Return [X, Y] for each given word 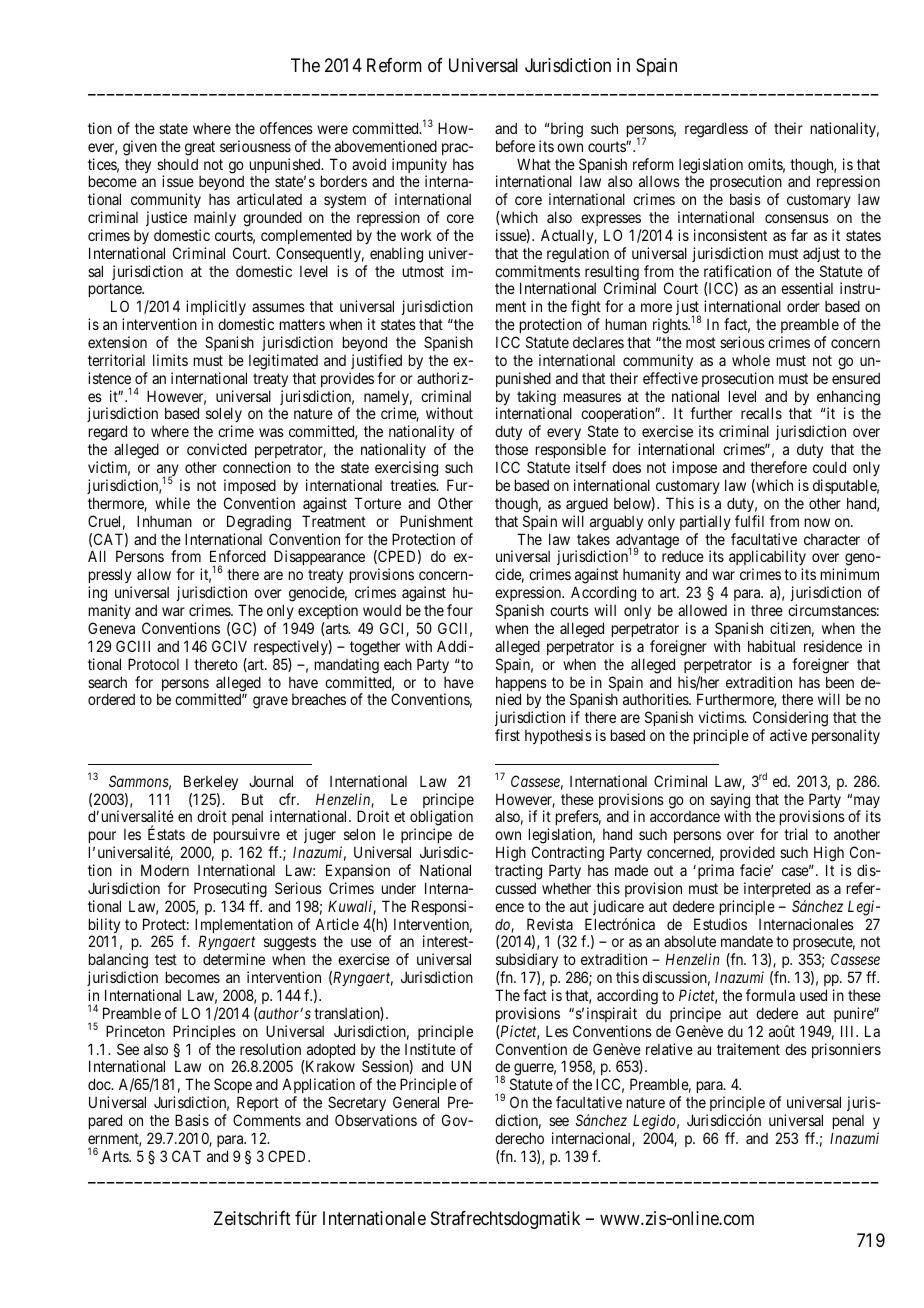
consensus [797, 218]
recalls [761, 413]
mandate [747, 941]
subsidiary [527, 962]
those [511, 449]
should [177, 164]
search [107, 682]
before [515, 146]
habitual [771, 646]
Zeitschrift [252, 1218]
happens [521, 685]
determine [234, 959]
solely [224, 416]
